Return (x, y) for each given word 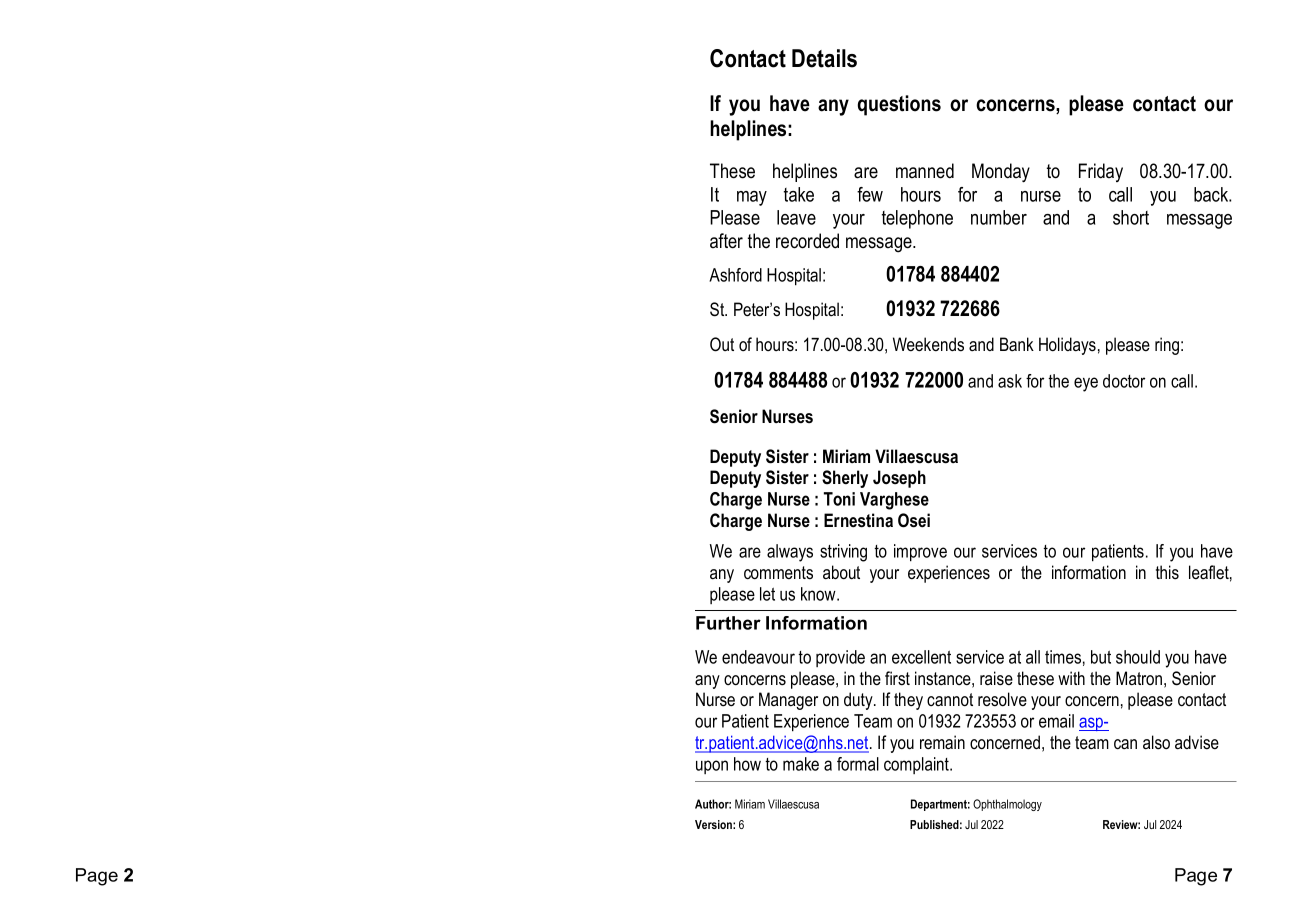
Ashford (735, 275)
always (790, 553)
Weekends (928, 344)
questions (899, 105)
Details (824, 58)
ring (1167, 346)
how (747, 764)
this (1167, 572)
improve (920, 553)
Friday (1101, 172)
